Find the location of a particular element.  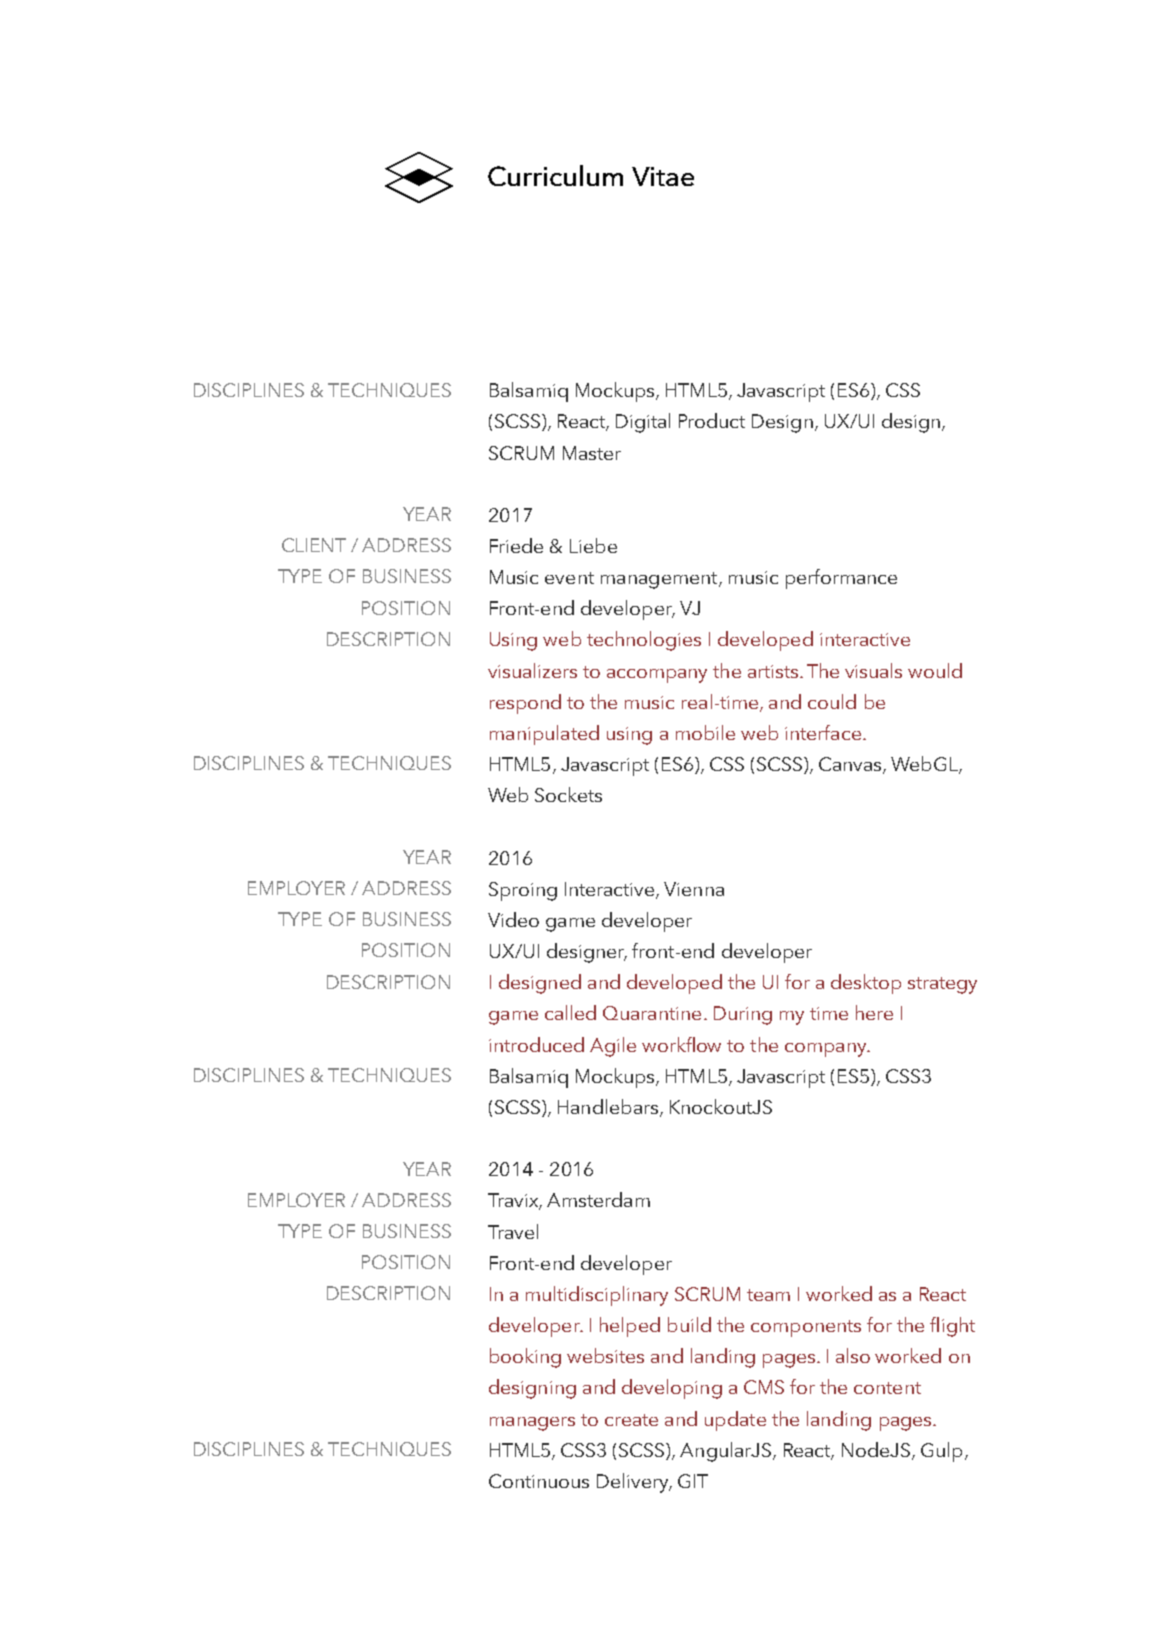

Sproing is located at coordinates (523, 891).
